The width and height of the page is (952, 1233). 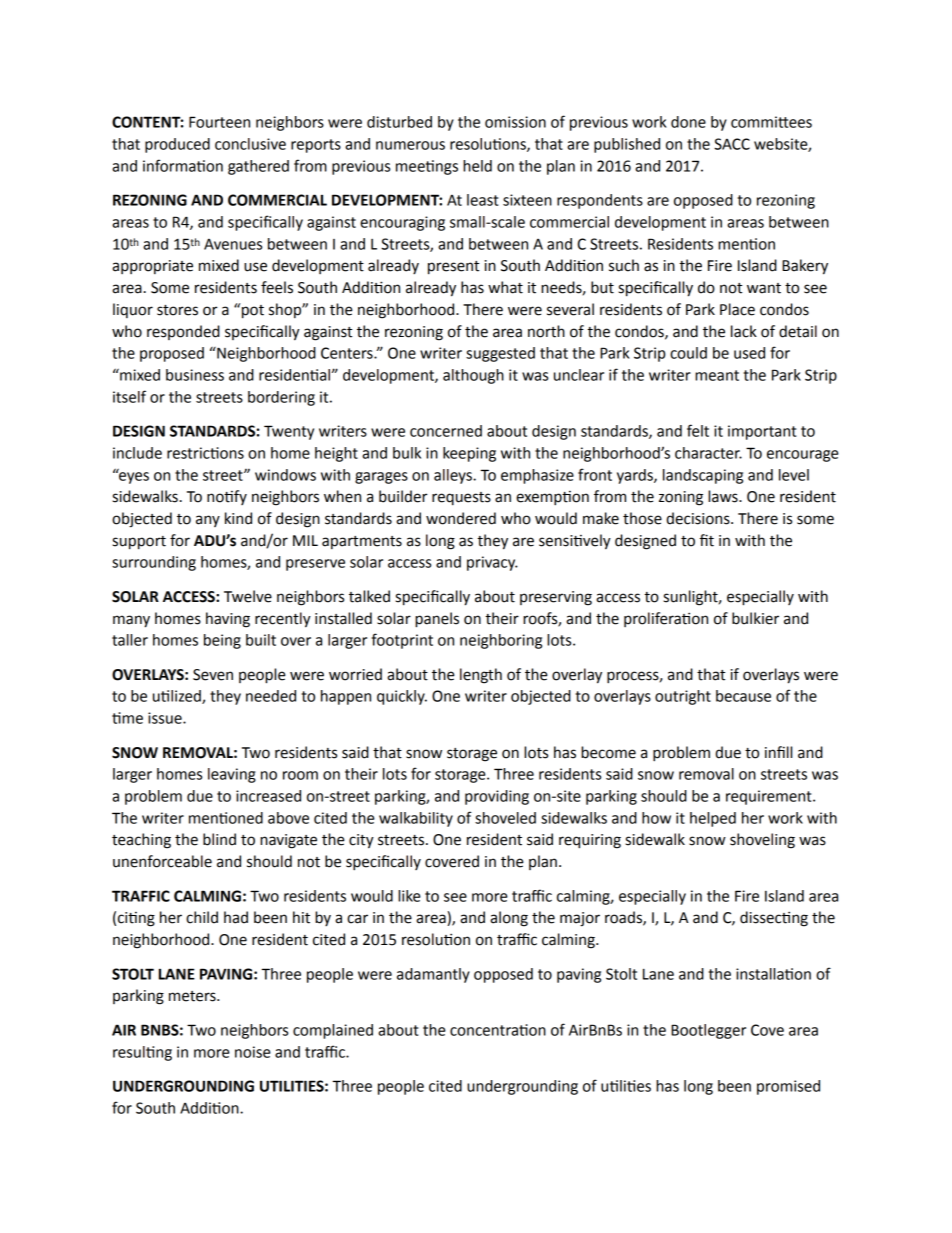 What do you see at coordinates (253, 1052) in the page?
I see `noise` at bounding box center [253, 1052].
